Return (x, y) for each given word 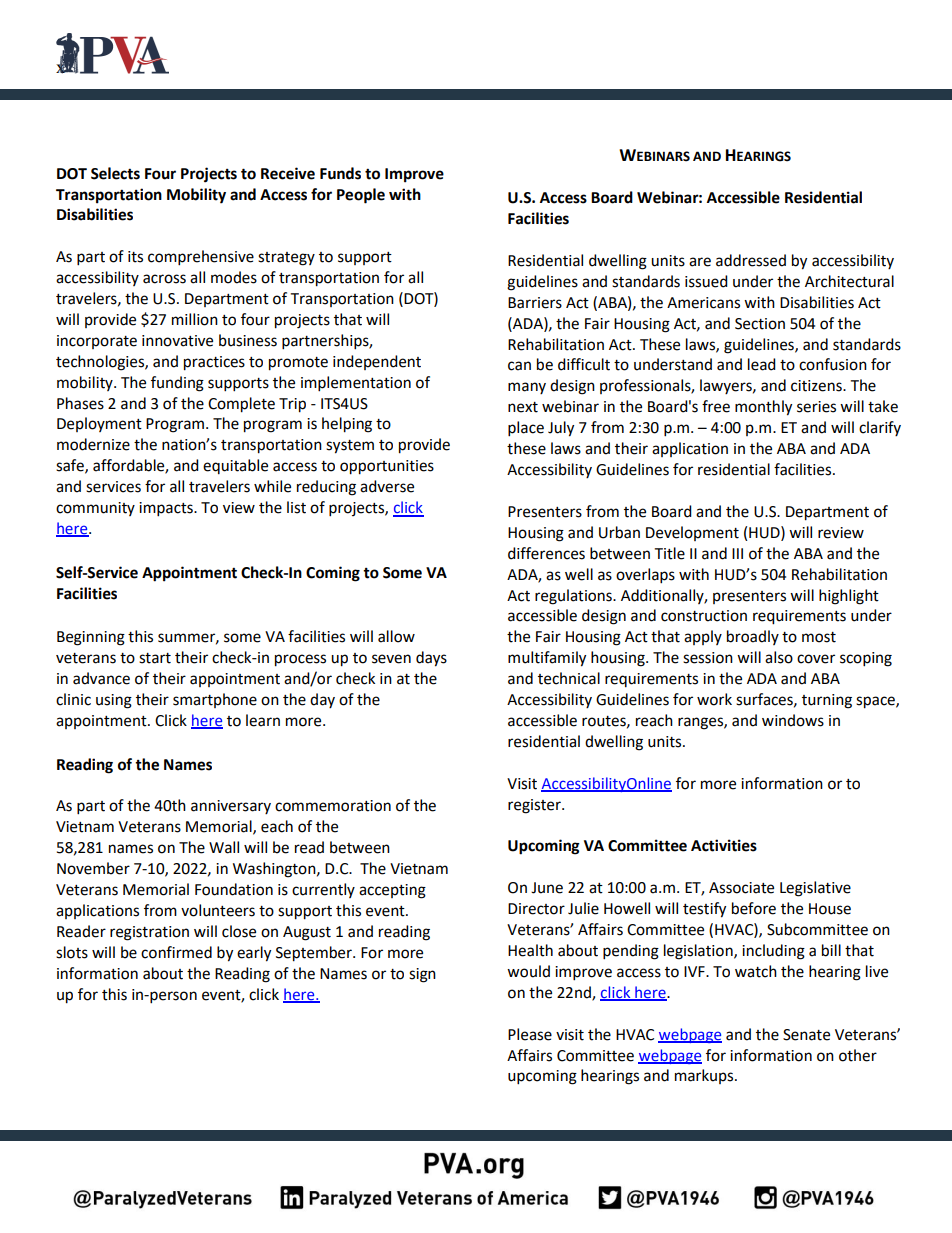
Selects (115, 173)
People (361, 196)
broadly (753, 637)
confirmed (176, 952)
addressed (751, 260)
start (155, 658)
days (431, 659)
